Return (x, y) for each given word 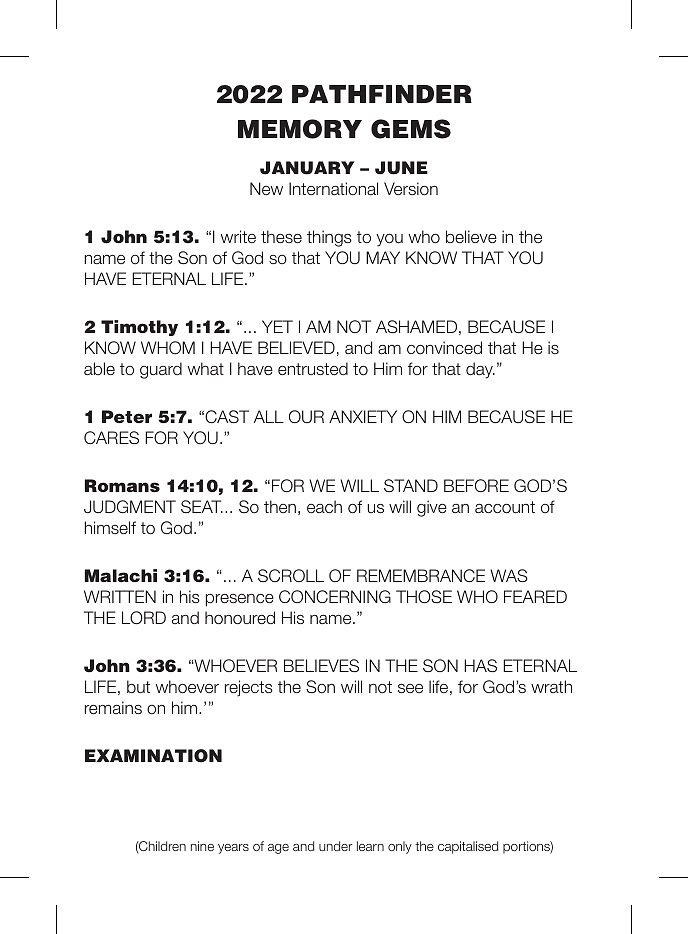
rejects (249, 688)
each (324, 506)
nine (202, 846)
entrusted (313, 368)
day (480, 370)
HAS (480, 666)
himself (110, 527)
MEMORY (300, 129)
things (329, 238)
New (266, 188)
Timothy (139, 328)
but (138, 686)
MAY (383, 257)
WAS (509, 575)
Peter (127, 417)
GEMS (411, 129)
